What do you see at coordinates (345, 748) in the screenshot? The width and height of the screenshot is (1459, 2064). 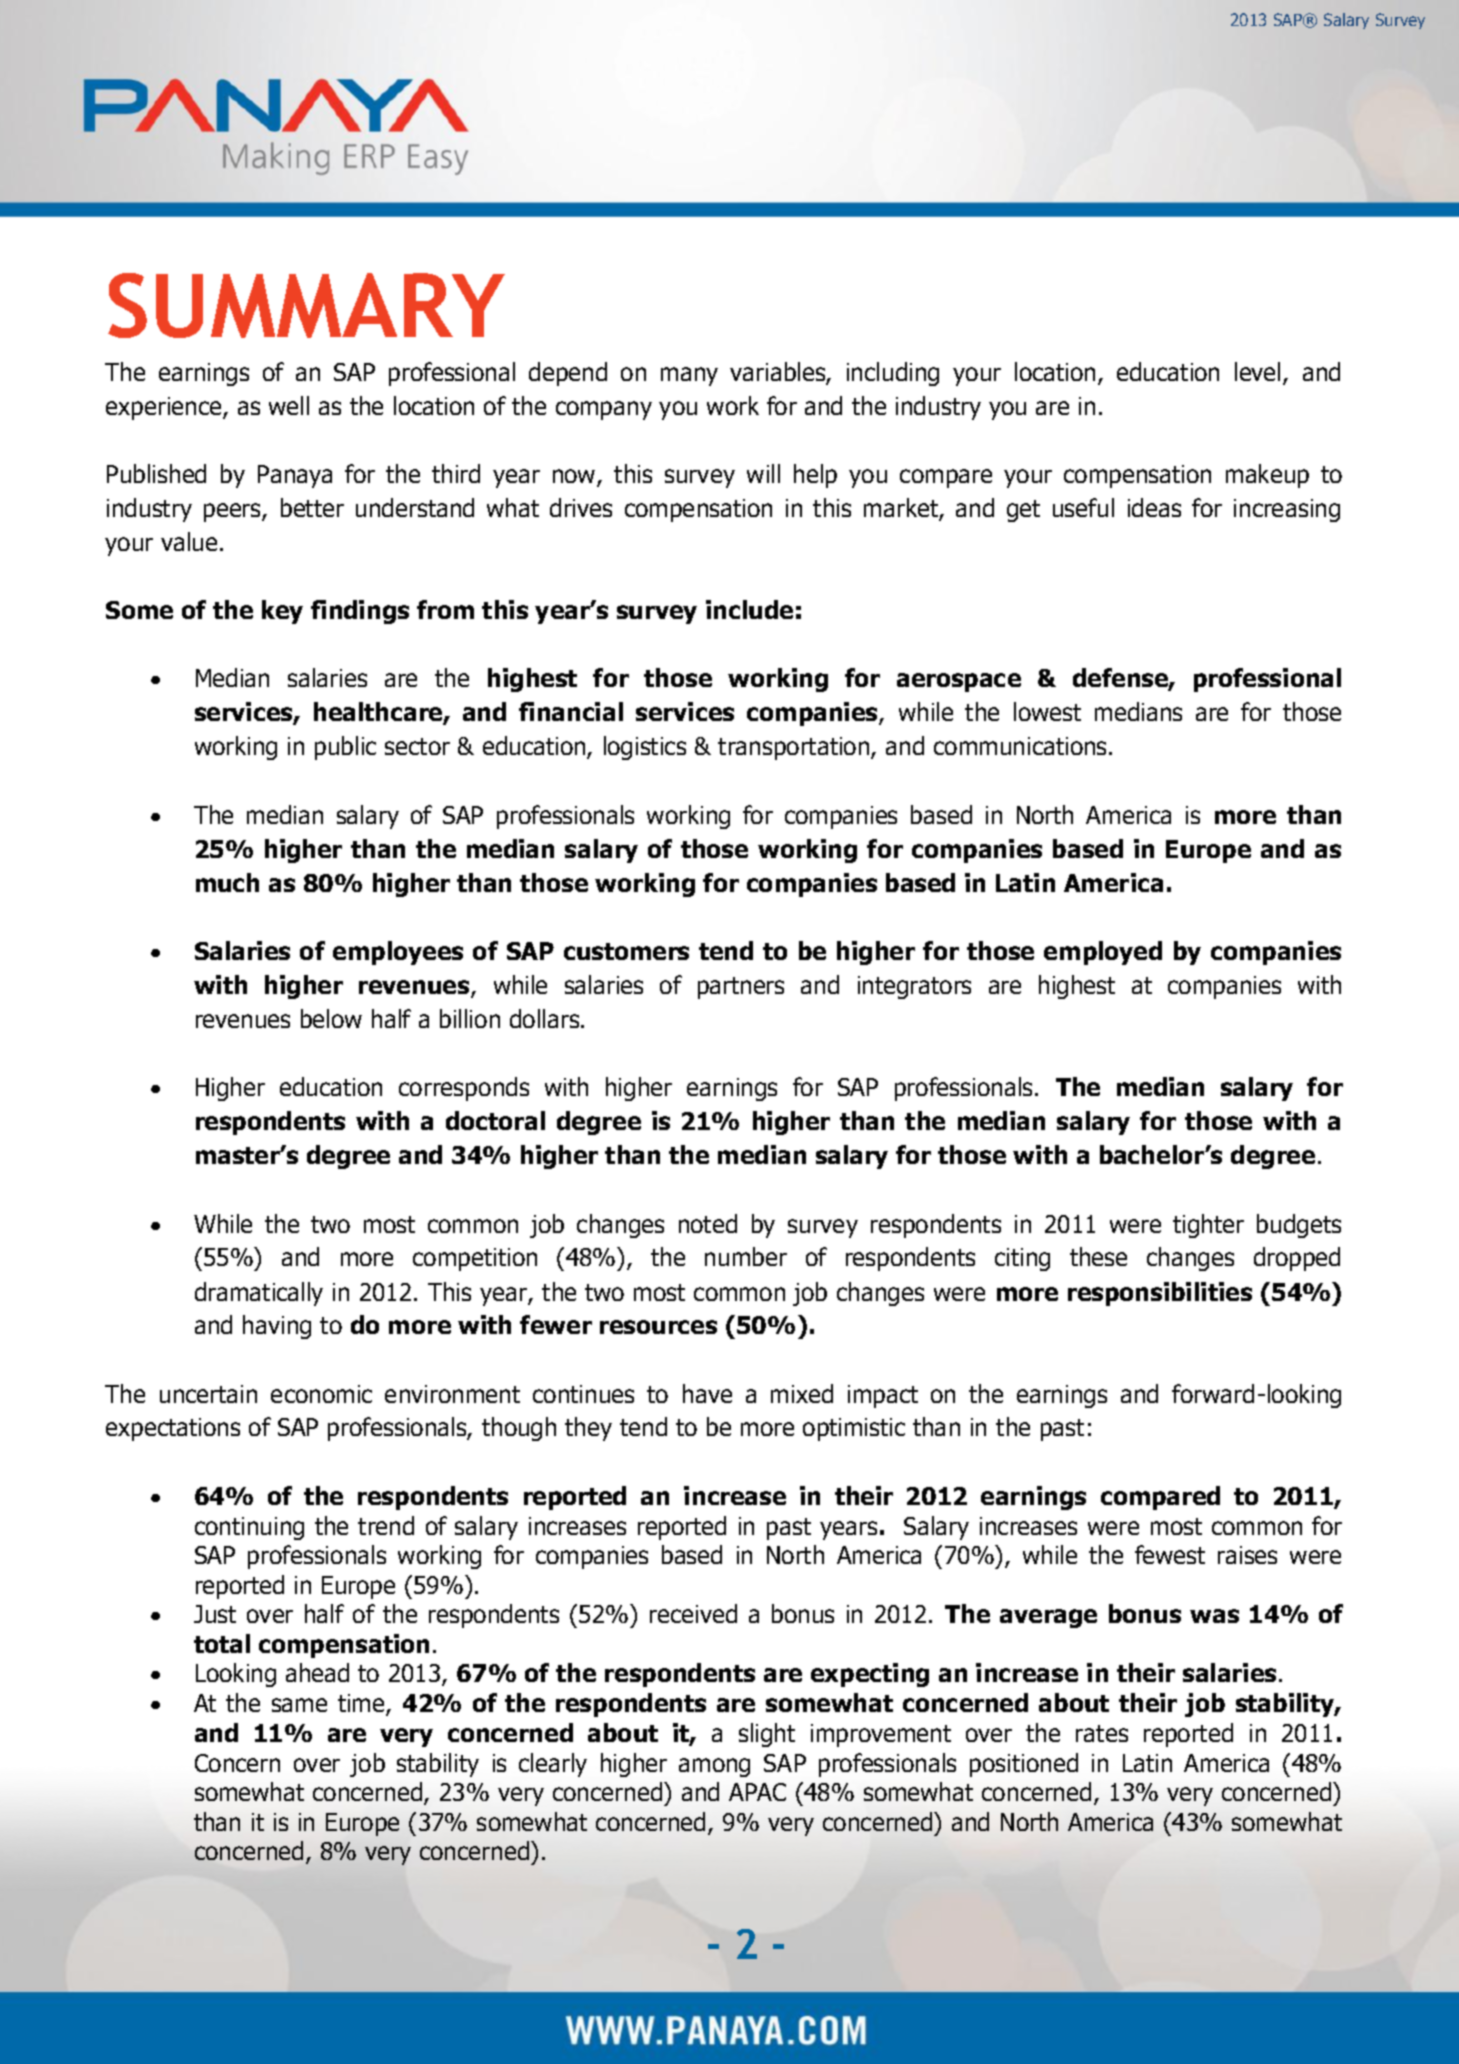 I see `public` at bounding box center [345, 748].
